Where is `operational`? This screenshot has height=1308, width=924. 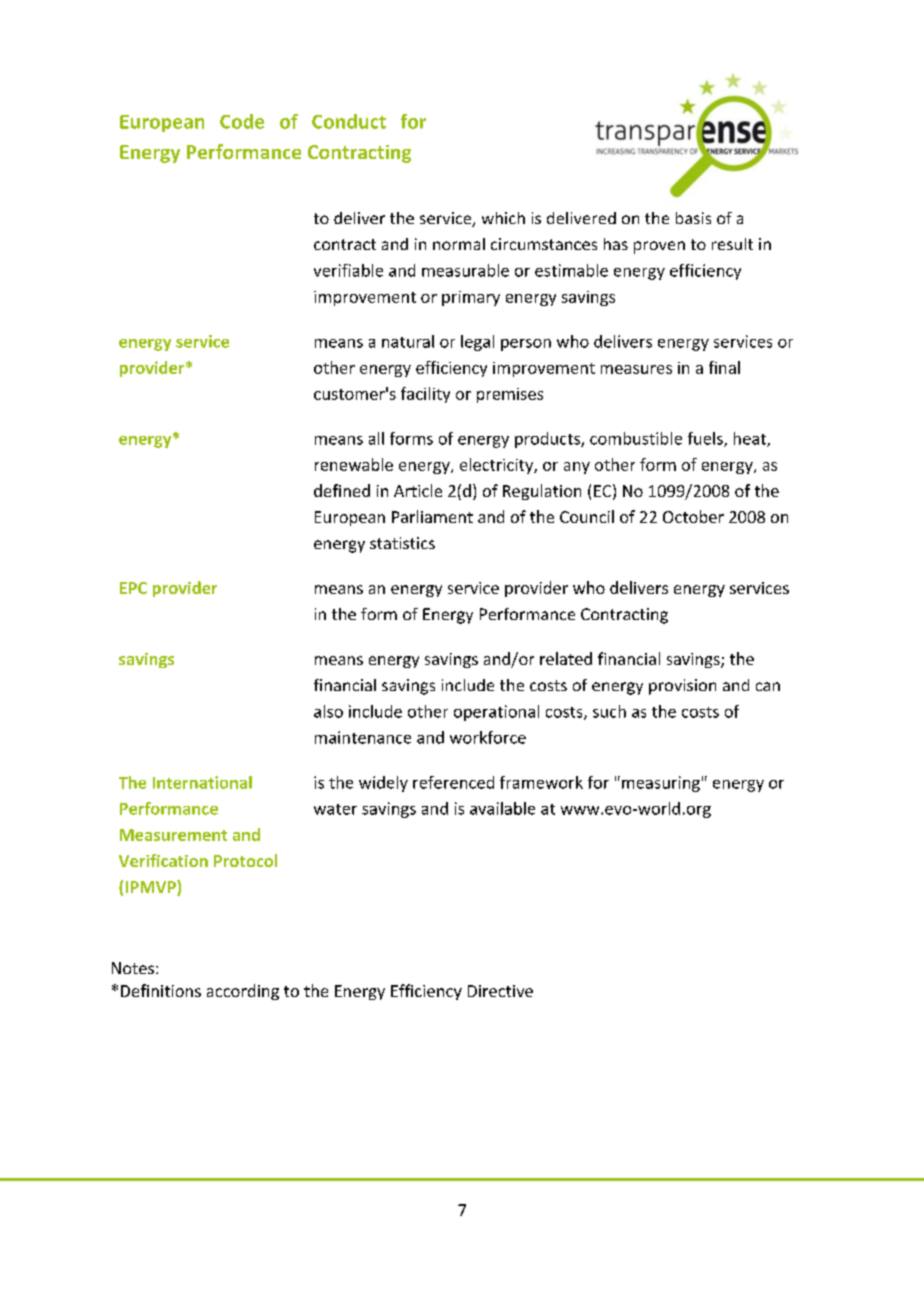 operational is located at coordinates (496, 713).
